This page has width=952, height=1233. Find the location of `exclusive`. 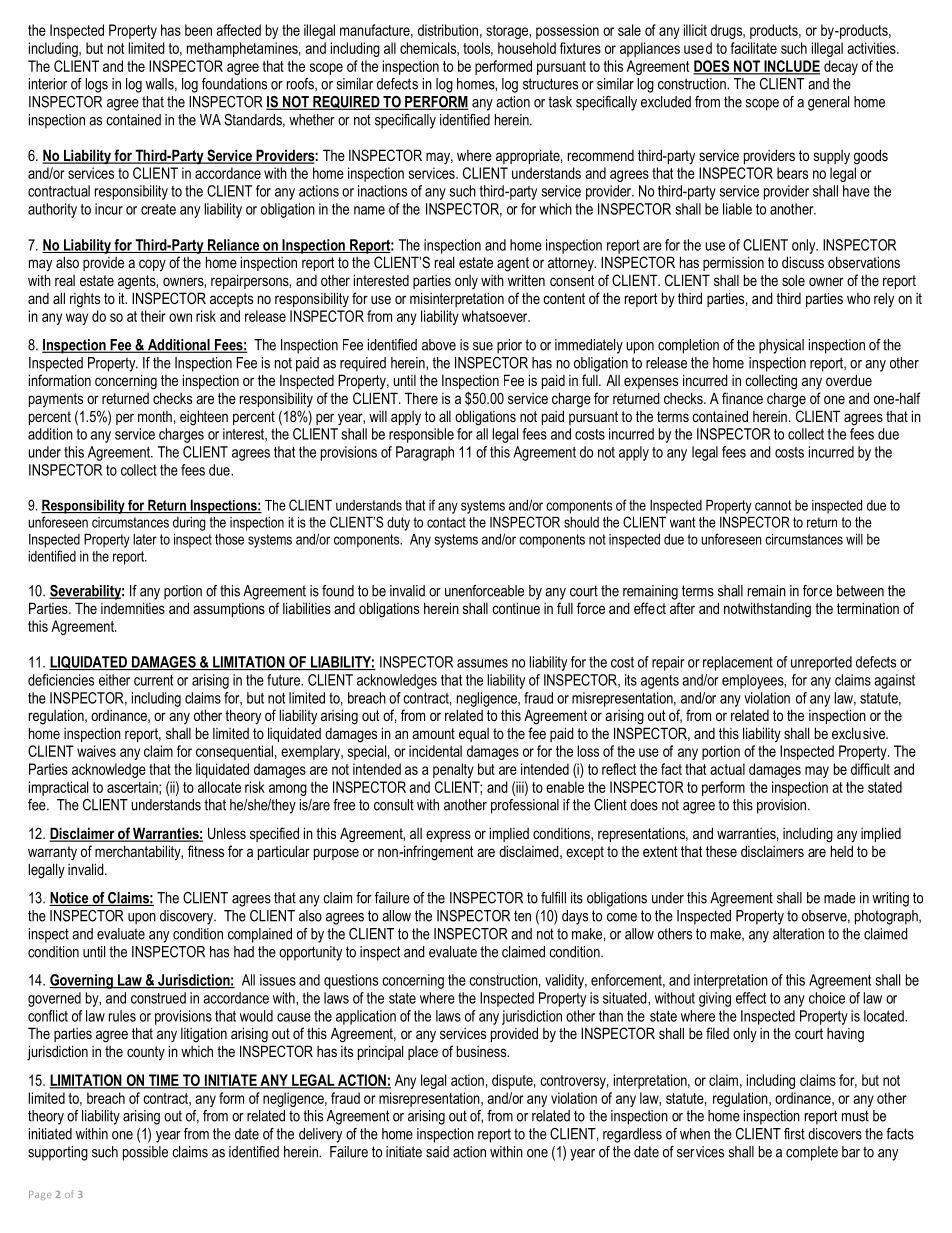

exclusive is located at coordinates (859, 733).
